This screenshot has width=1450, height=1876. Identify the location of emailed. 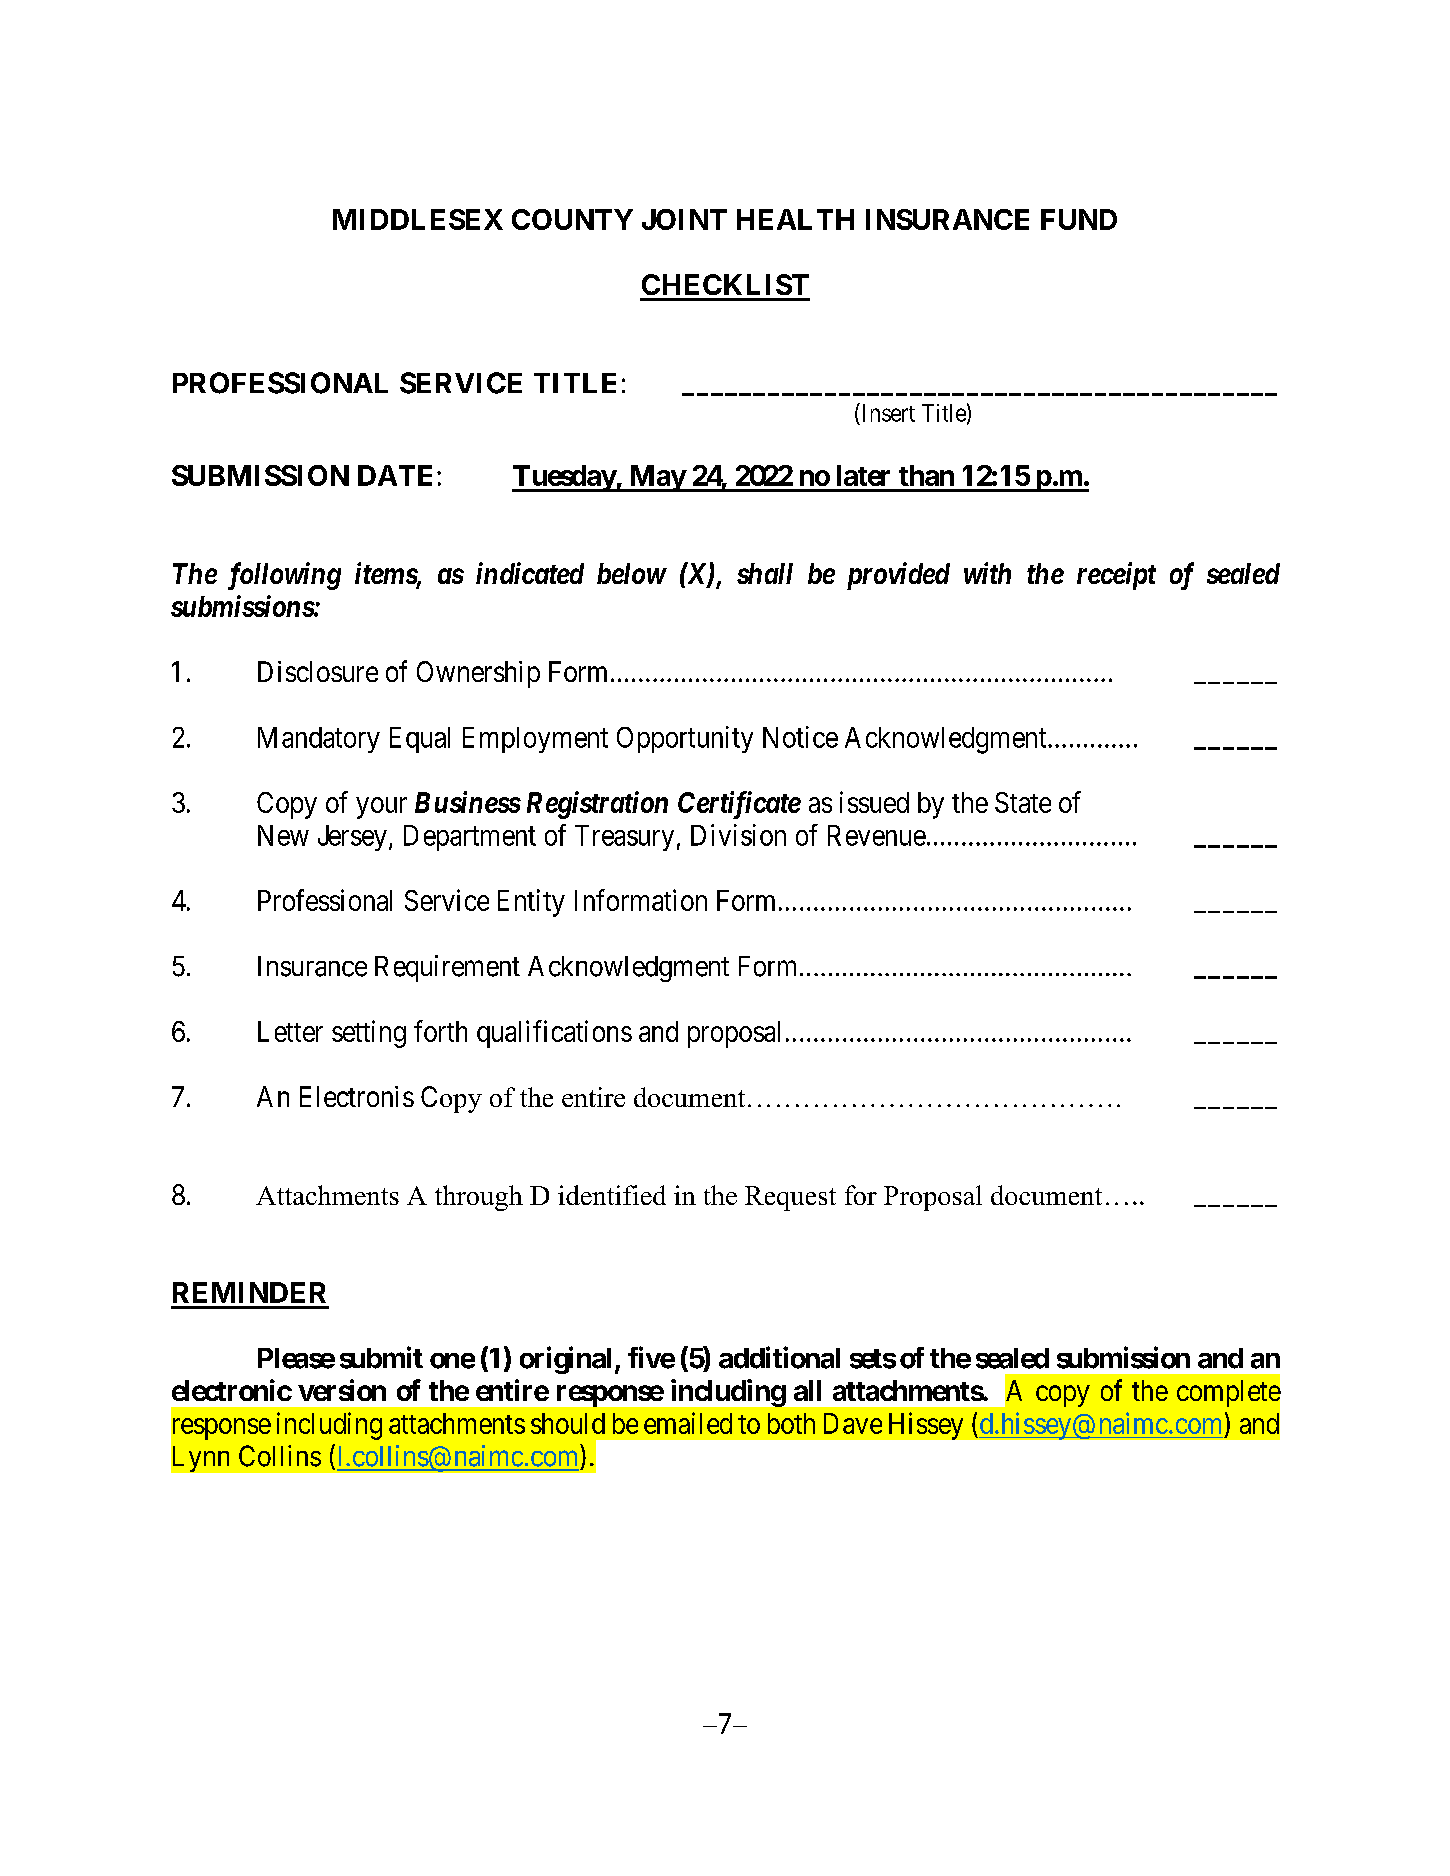
(688, 1423).
